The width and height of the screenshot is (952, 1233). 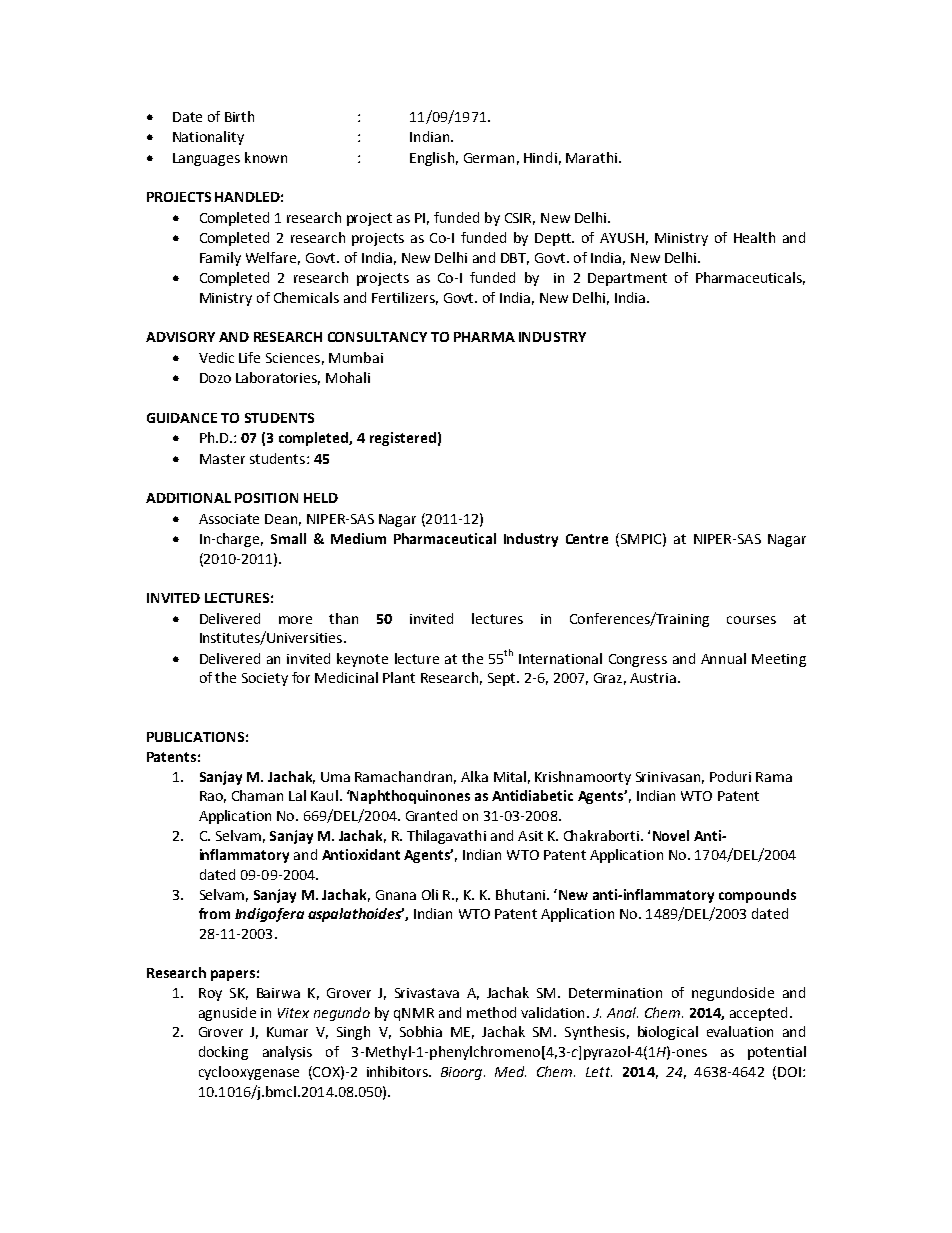 What do you see at coordinates (489, 158) in the screenshot?
I see `German` at bounding box center [489, 158].
